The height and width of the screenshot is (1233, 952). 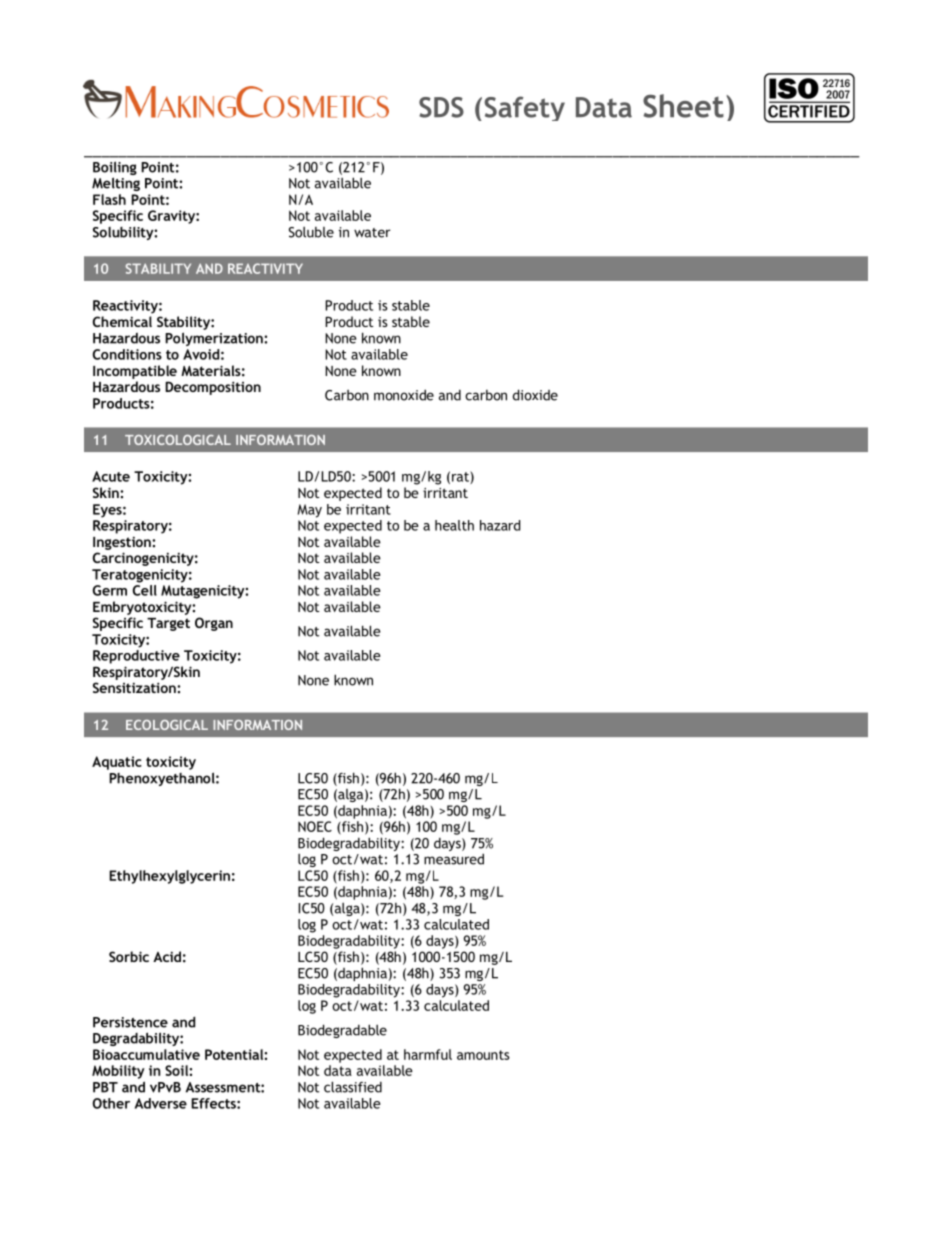 What do you see at coordinates (441, 107) in the screenshot?
I see `SDS` at bounding box center [441, 107].
